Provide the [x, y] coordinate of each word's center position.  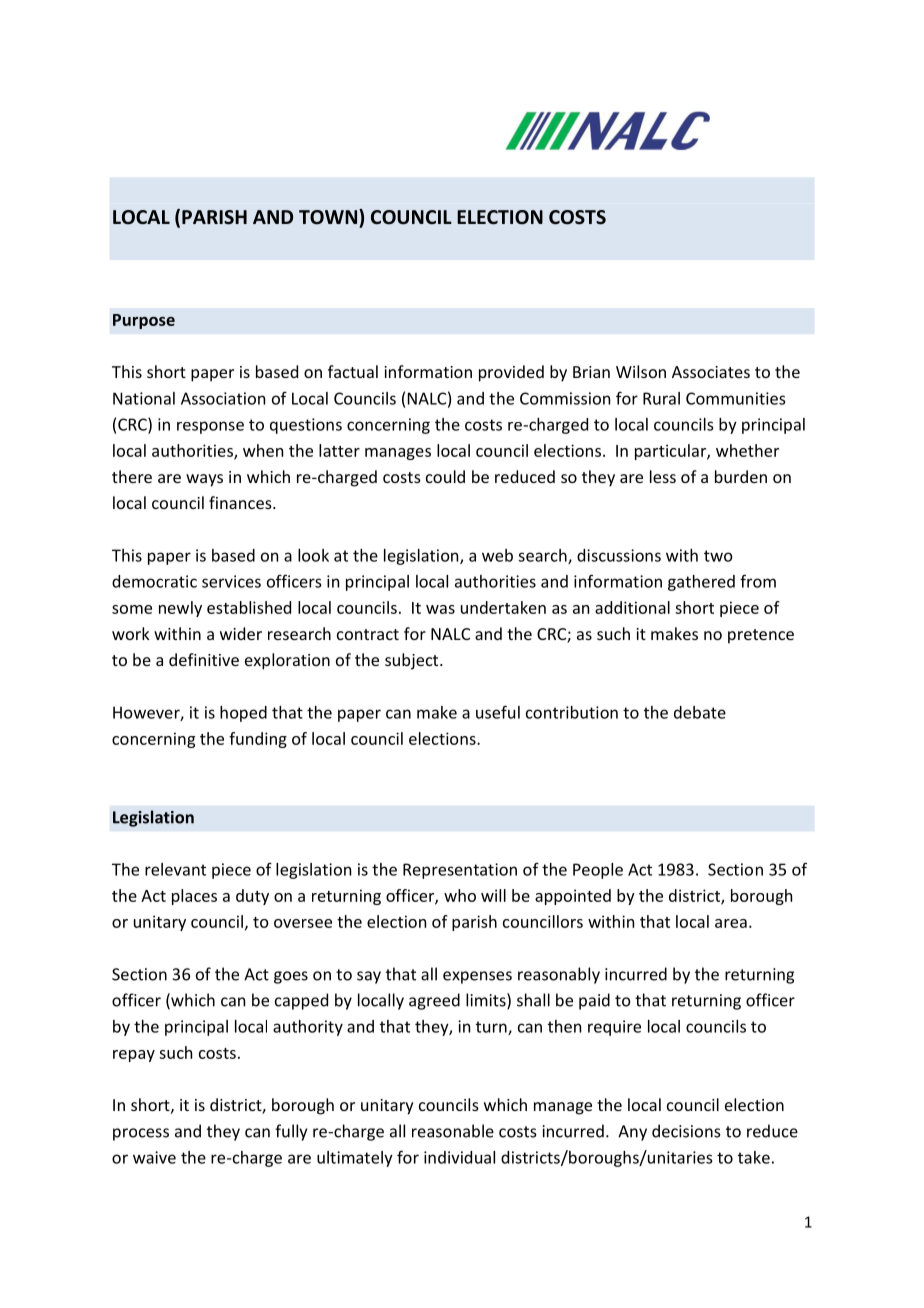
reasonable [453, 1131]
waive [154, 1157]
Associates [711, 372]
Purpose [144, 321]
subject [413, 661]
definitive [204, 659]
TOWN [329, 217]
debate [700, 712]
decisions [686, 1131]
